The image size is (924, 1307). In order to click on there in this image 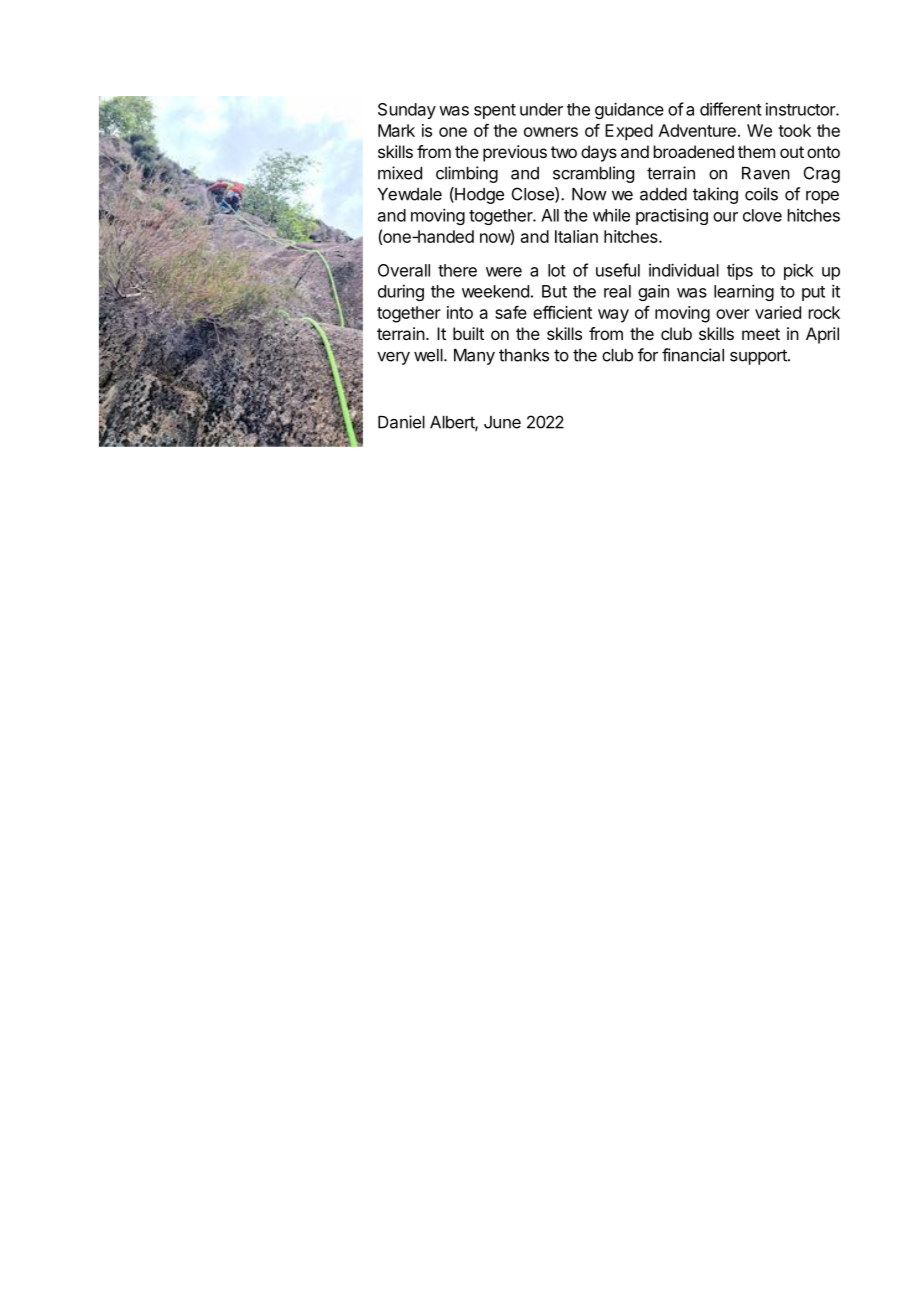, I will do `click(457, 270)`.
